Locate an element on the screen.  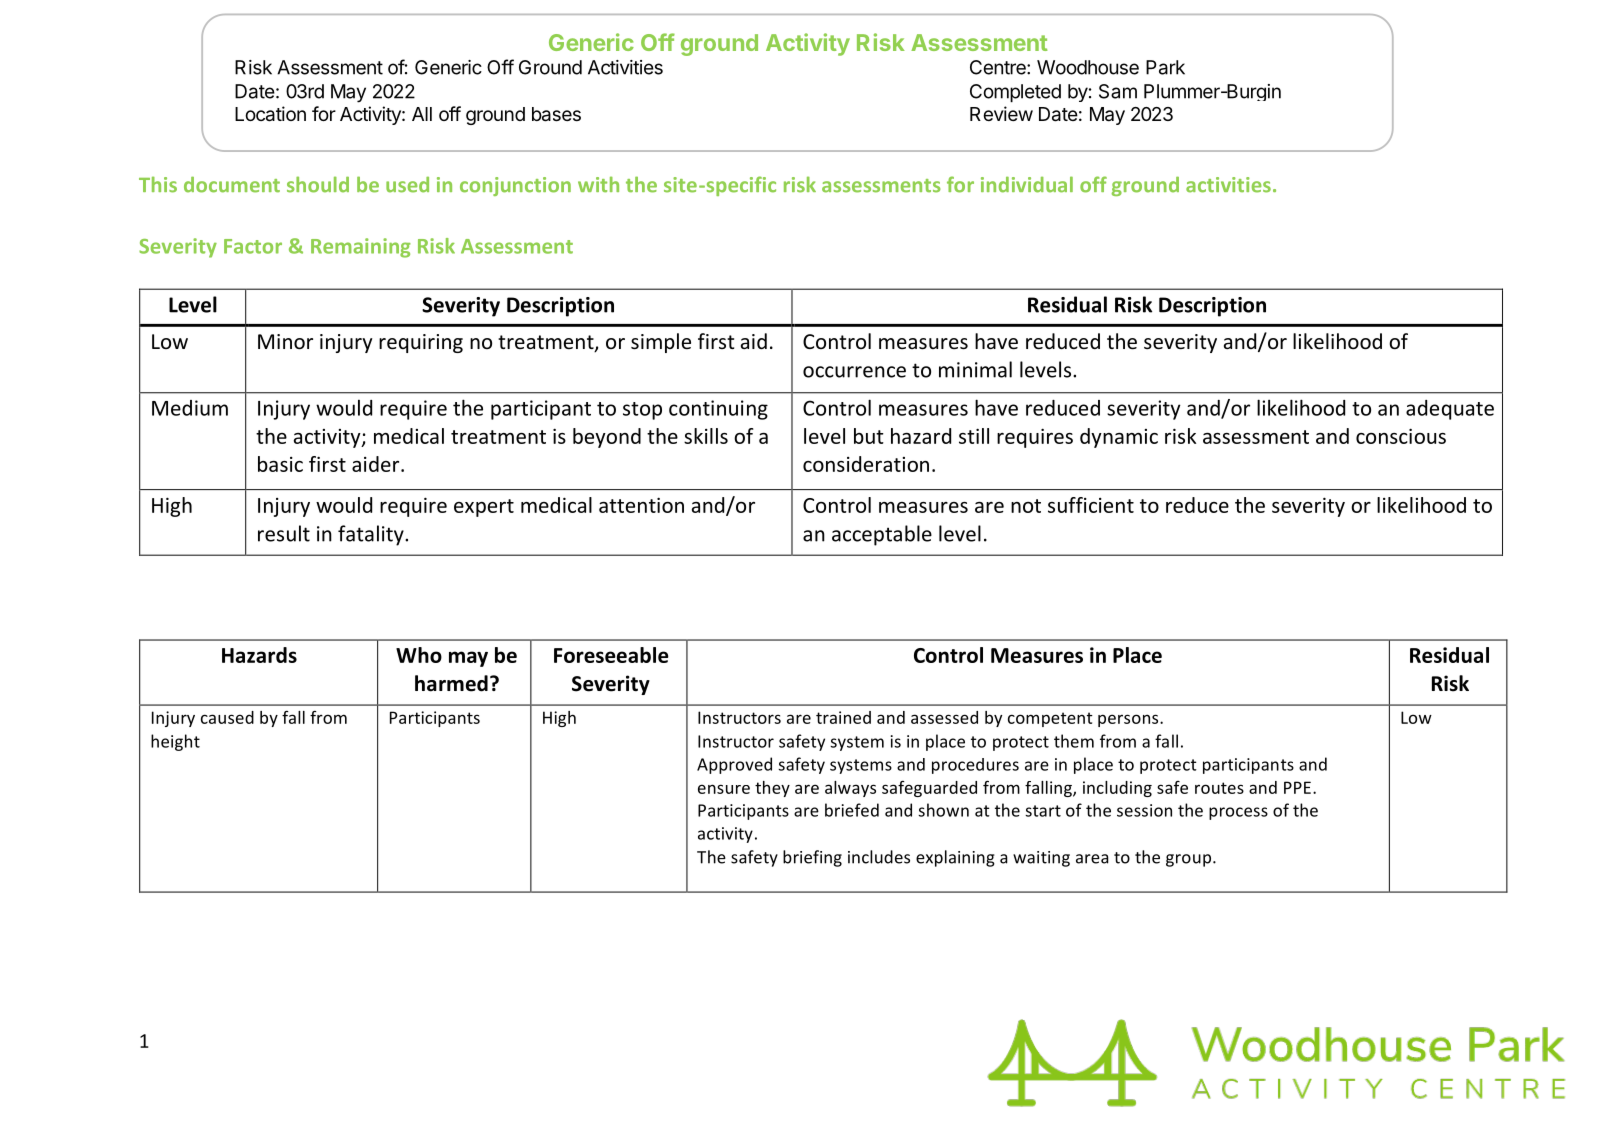
result is located at coordinates (284, 533).
